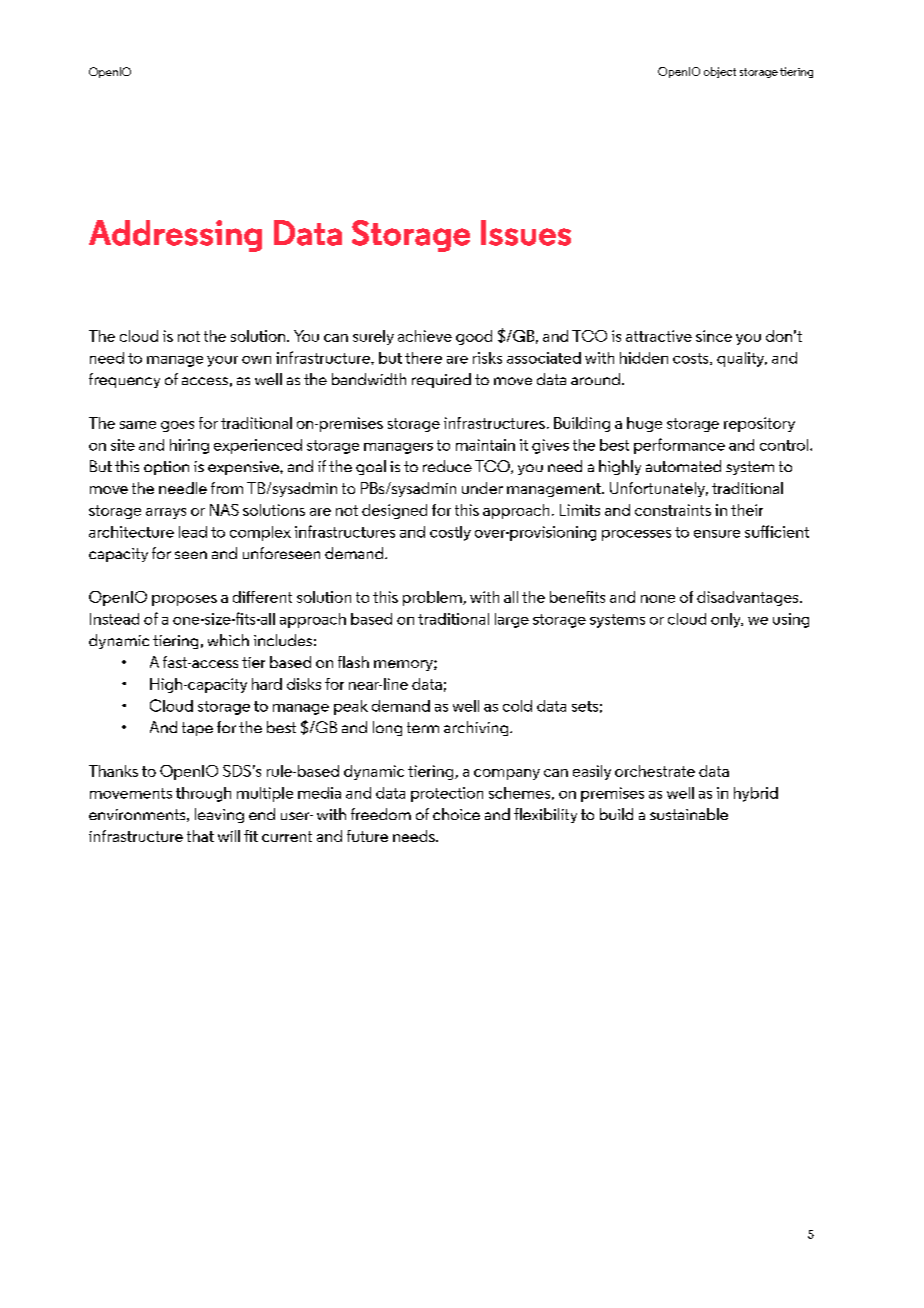 The image size is (924, 1308). What do you see at coordinates (689, 814) in the page?
I see `sustainable` at bounding box center [689, 814].
